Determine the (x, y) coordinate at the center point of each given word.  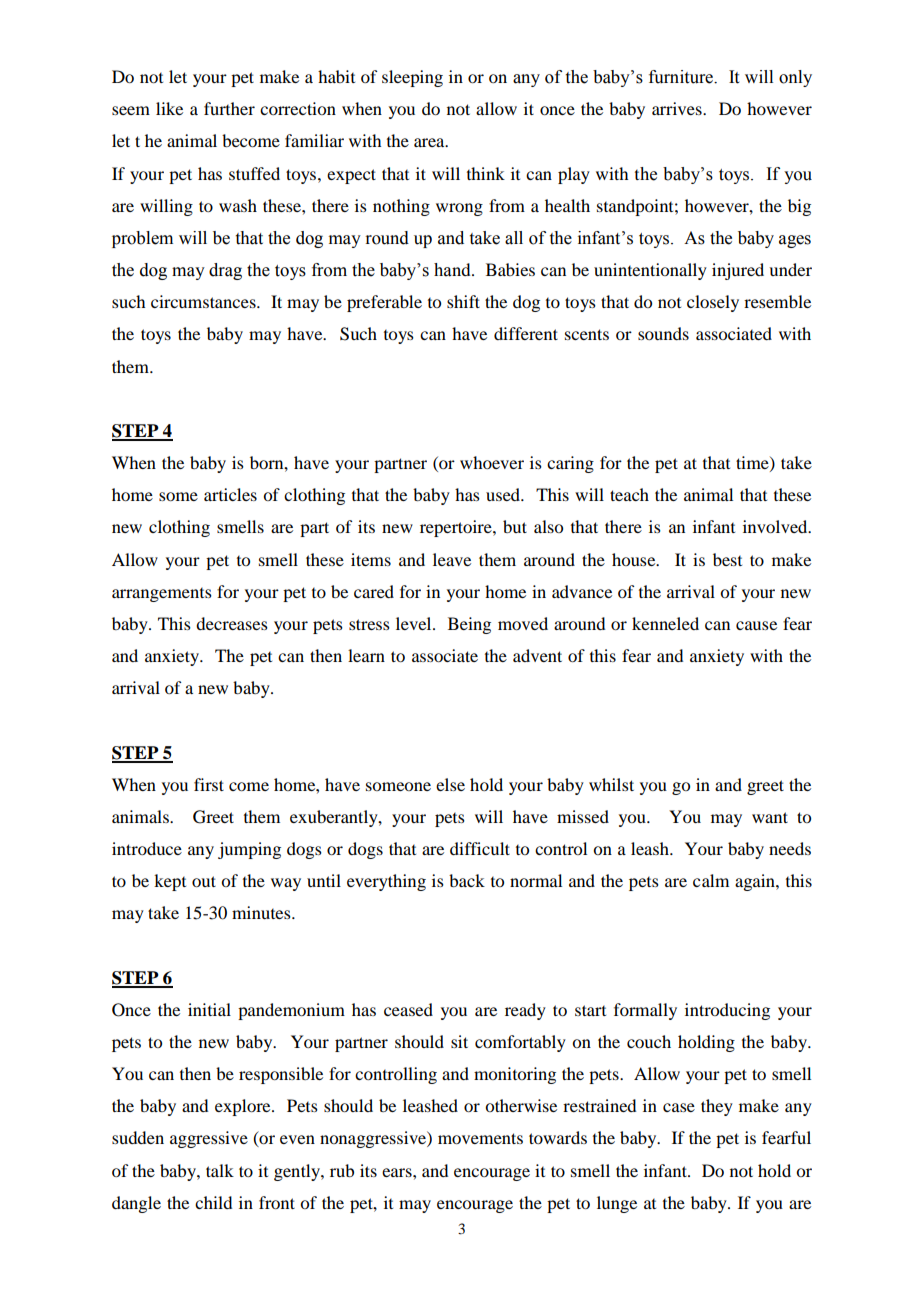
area (430, 142)
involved (776, 526)
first (209, 784)
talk (220, 1170)
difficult (480, 848)
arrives (678, 108)
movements (480, 1138)
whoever (492, 462)
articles (230, 494)
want (770, 817)
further (229, 108)
